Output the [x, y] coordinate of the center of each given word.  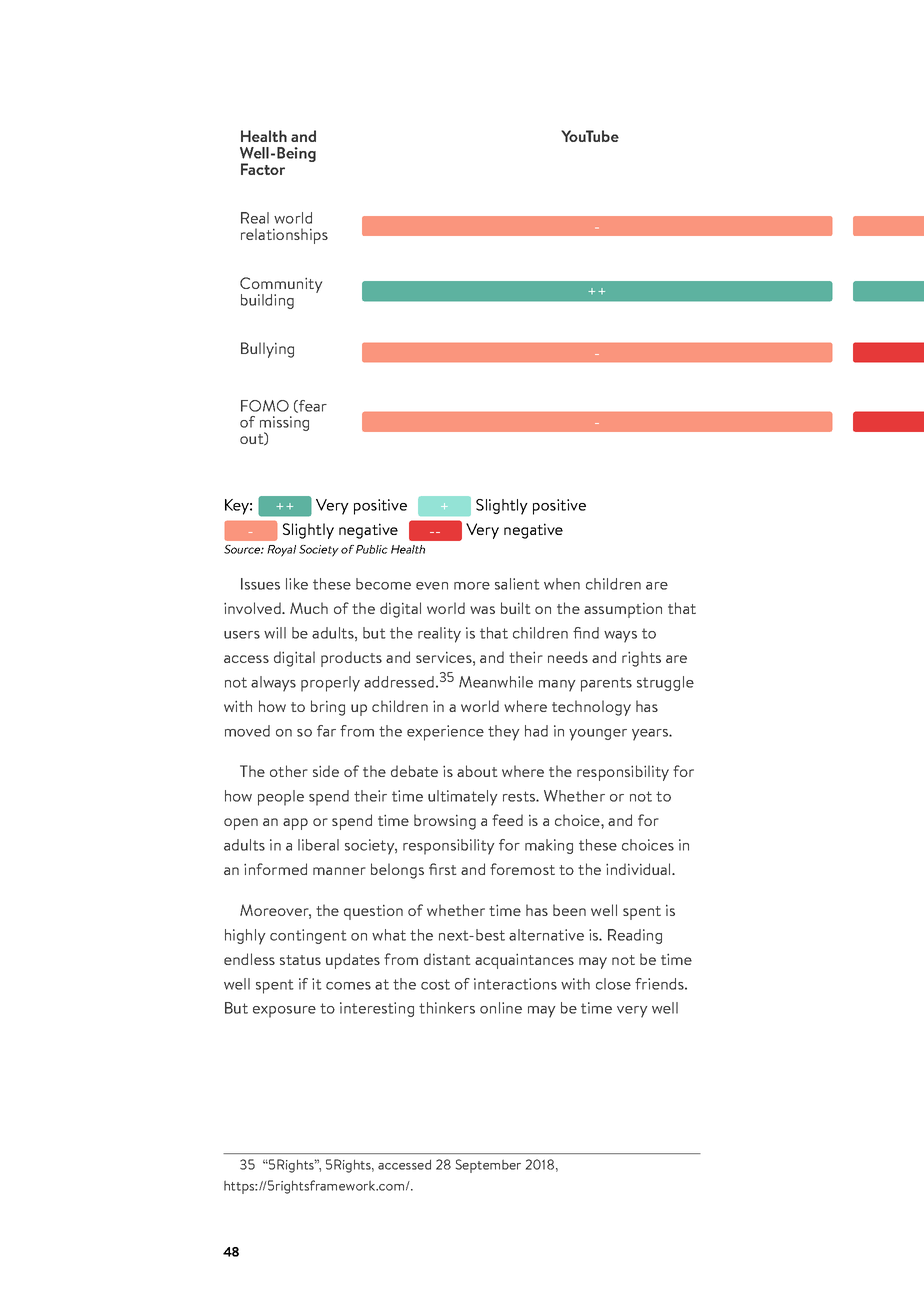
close [613, 984]
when [562, 584]
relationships [284, 236]
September [488, 1166]
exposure [284, 1012]
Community [281, 286]
